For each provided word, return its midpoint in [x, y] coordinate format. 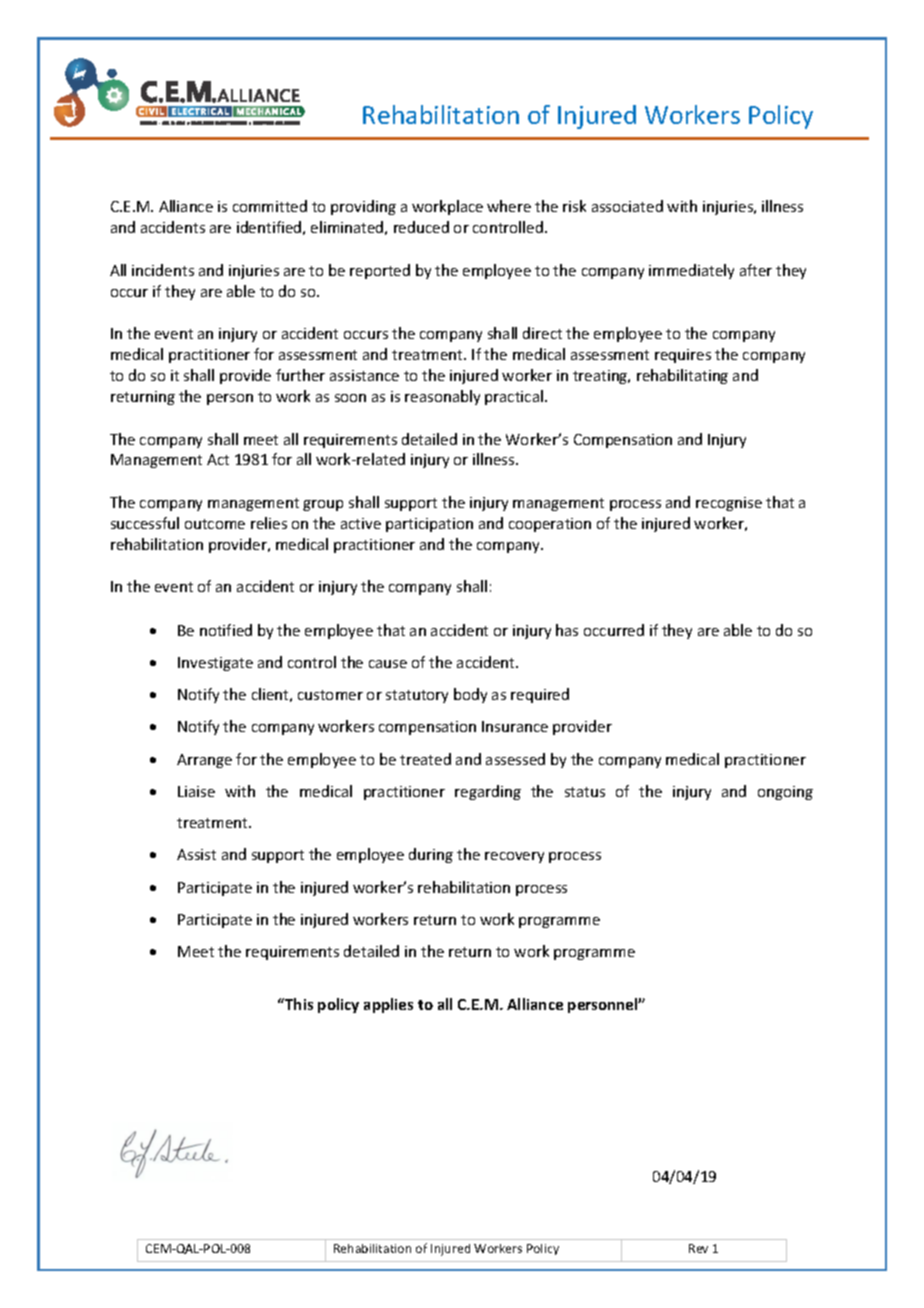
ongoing [785, 793]
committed [270, 206]
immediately [691, 271]
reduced [421, 227]
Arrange [204, 761]
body [470, 695]
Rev [698, 1248]
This [298, 1004]
